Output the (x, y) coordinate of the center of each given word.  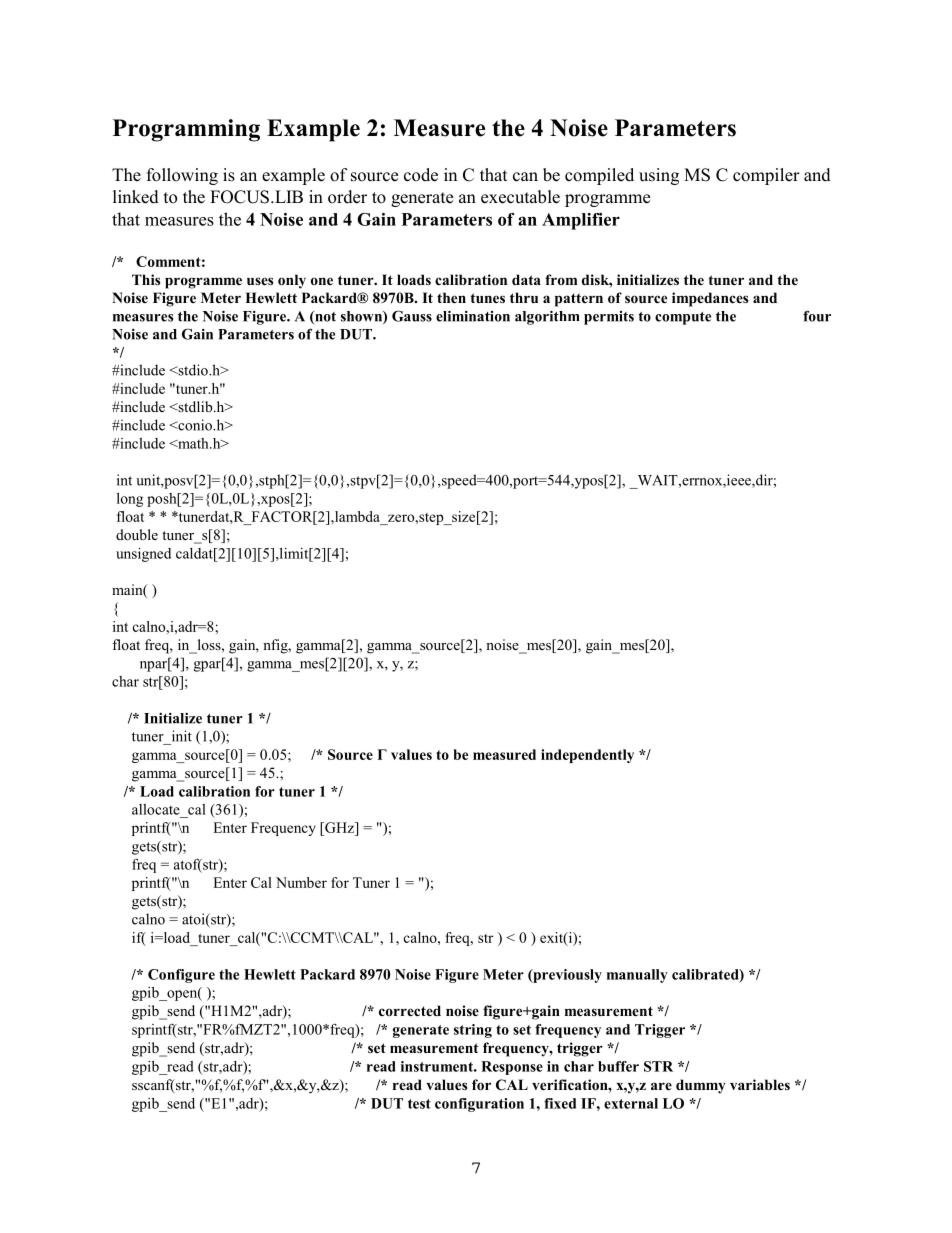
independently (587, 756)
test (419, 1104)
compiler (766, 176)
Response (512, 1068)
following (182, 176)
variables (760, 1084)
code (421, 175)
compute (683, 318)
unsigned (143, 555)
